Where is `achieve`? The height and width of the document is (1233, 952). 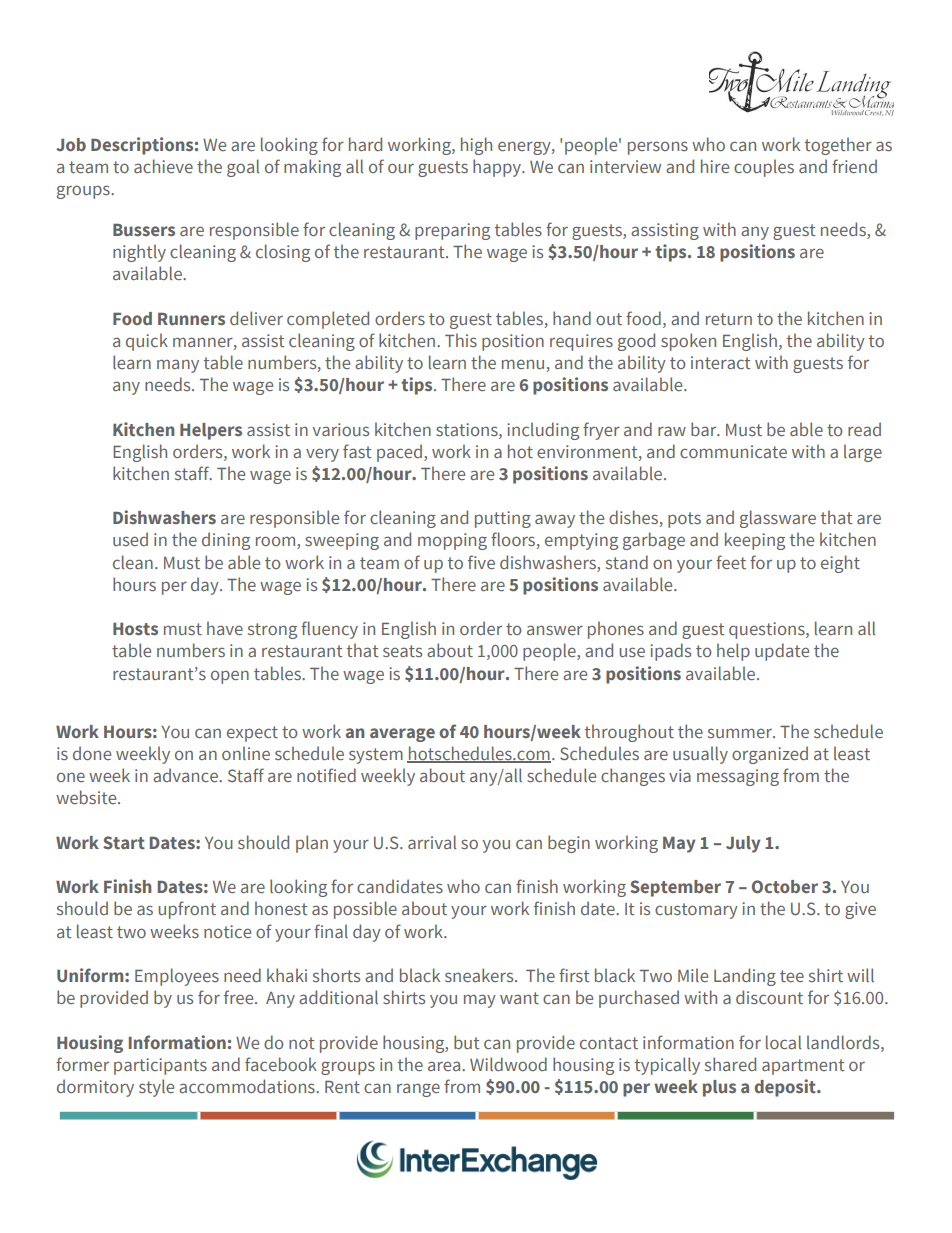 achieve is located at coordinates (163, 166).
